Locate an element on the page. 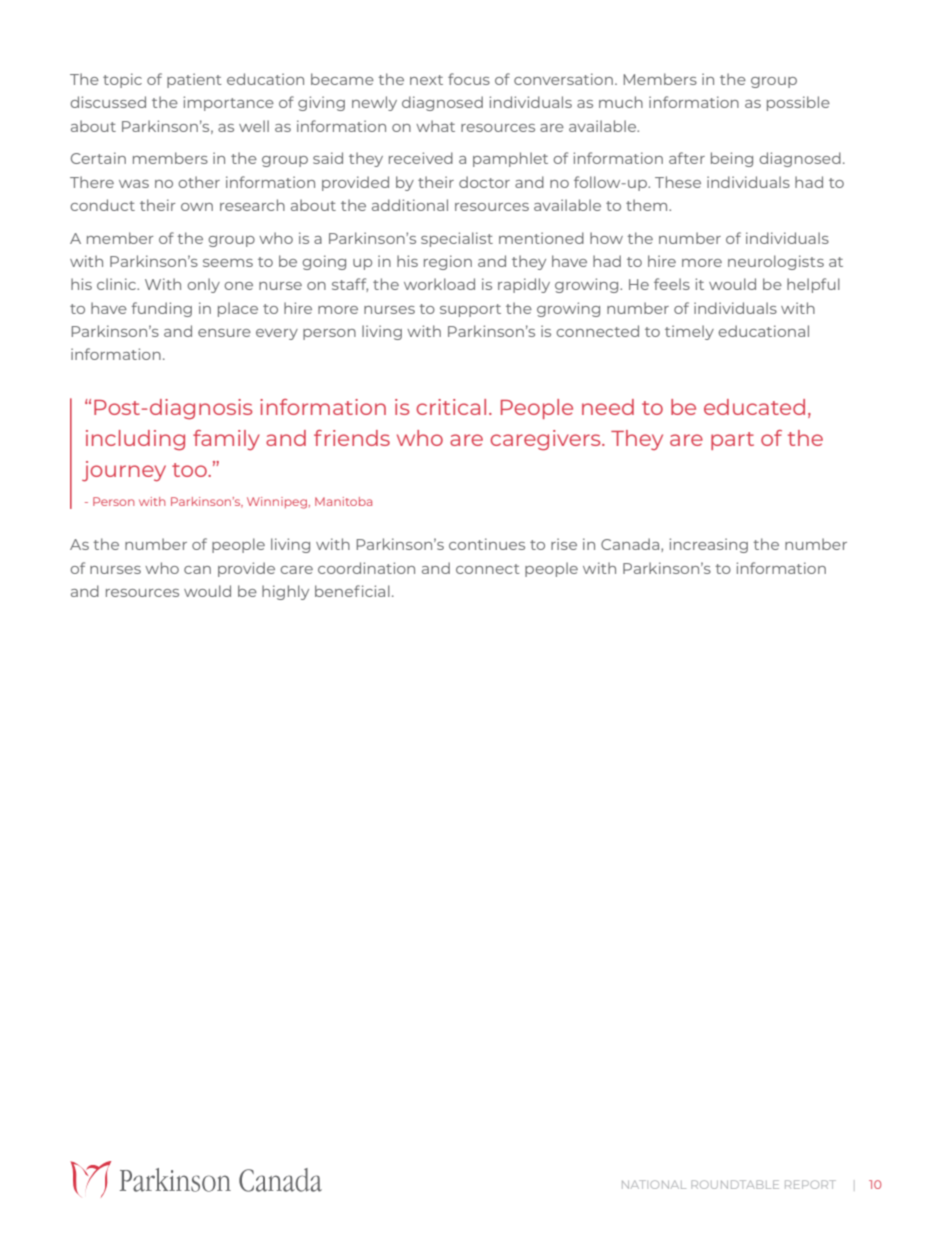 Image resolution: width=952 pixels, height=1233 pixels. NATIONAL is located at coordinates (654, 1184).
